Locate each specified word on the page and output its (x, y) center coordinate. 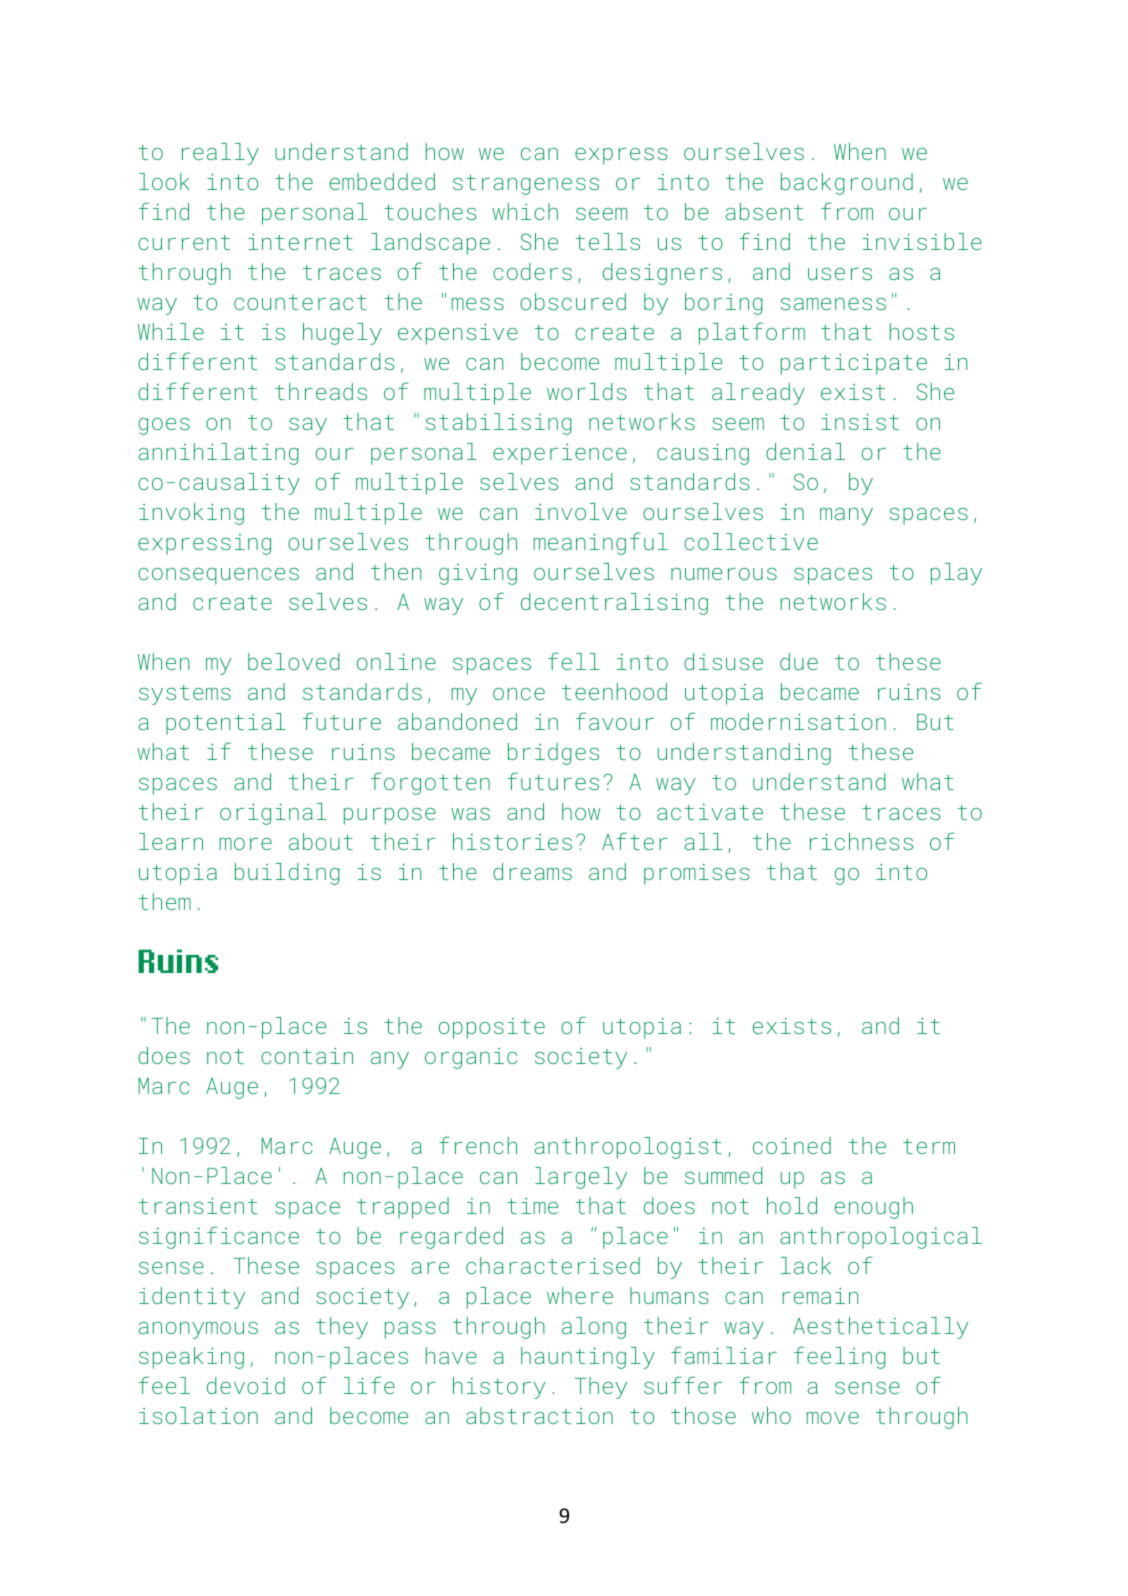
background (847, 184)
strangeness (526, 185)
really (220, 154)
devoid (246, 1385)
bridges (553, 754)
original (273, 814)
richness (861, 841)
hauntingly (588, 1358)
